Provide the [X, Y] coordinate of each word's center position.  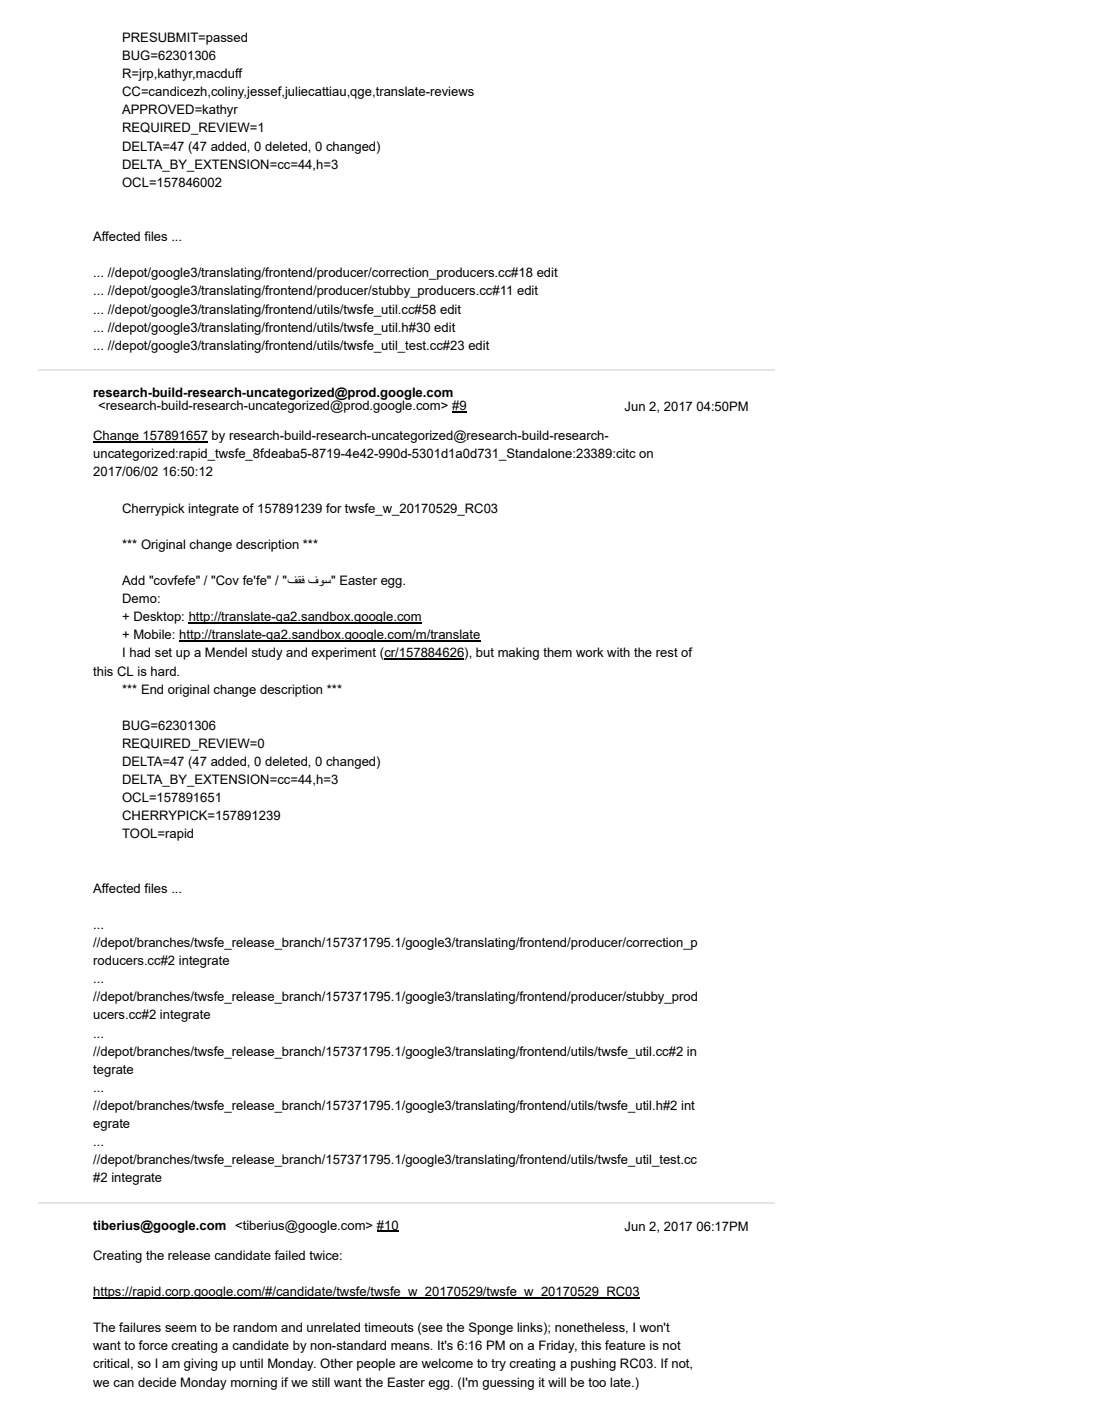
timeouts [389, 1327]
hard [164, 671]
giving [200, 1364]
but [485, 652]
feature [625, 1345]
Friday [558, 1346]
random [255, 1327]
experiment [343, 653]
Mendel [226, 652]
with [618, 652]
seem [180, 1328]
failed [289, 1255]
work [590, 652]
